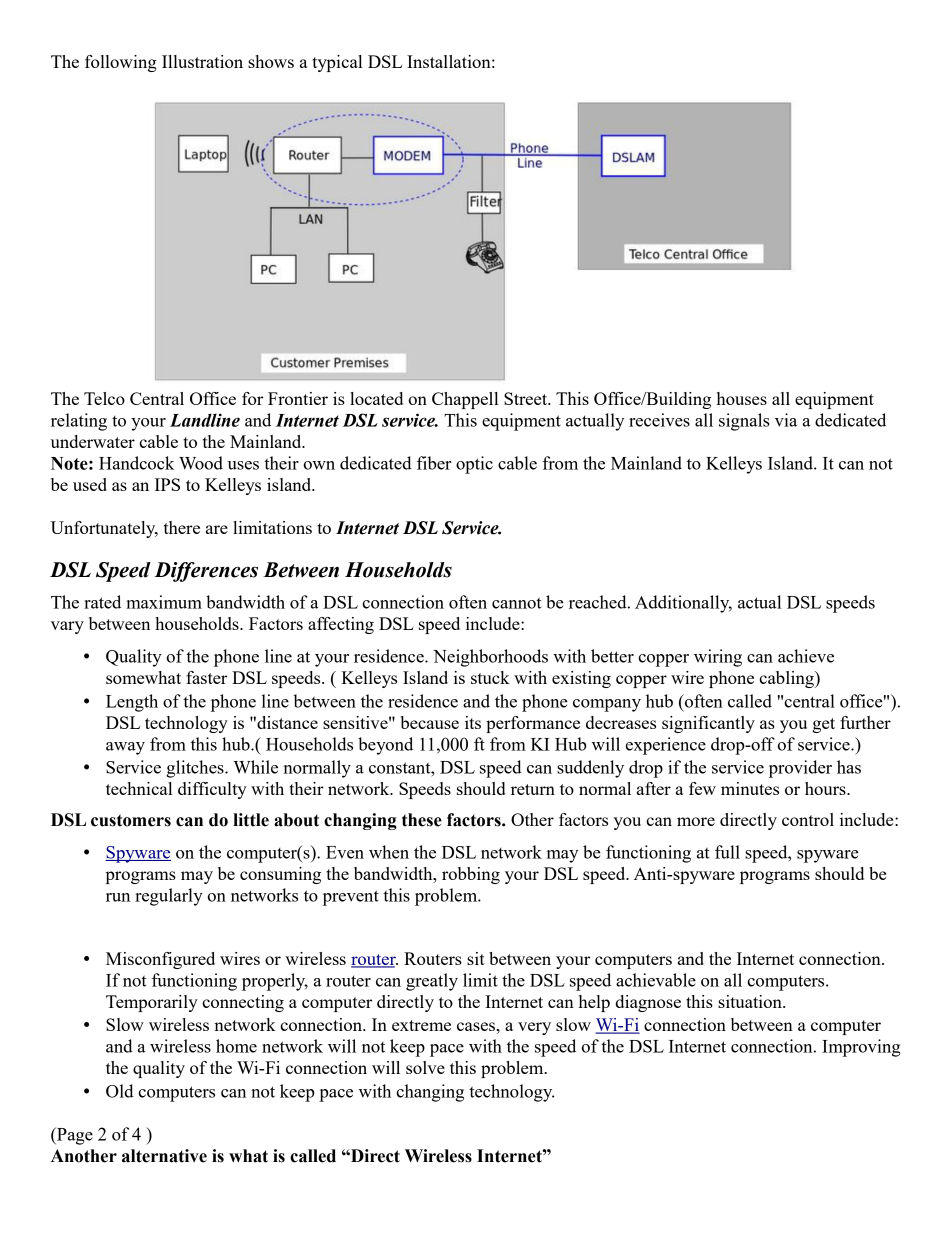 This screenshot has width=952, height=1233. What do you see at coordinates (121, 63) in the screenshot?
I see `following` at bounding box center [121, 63].
